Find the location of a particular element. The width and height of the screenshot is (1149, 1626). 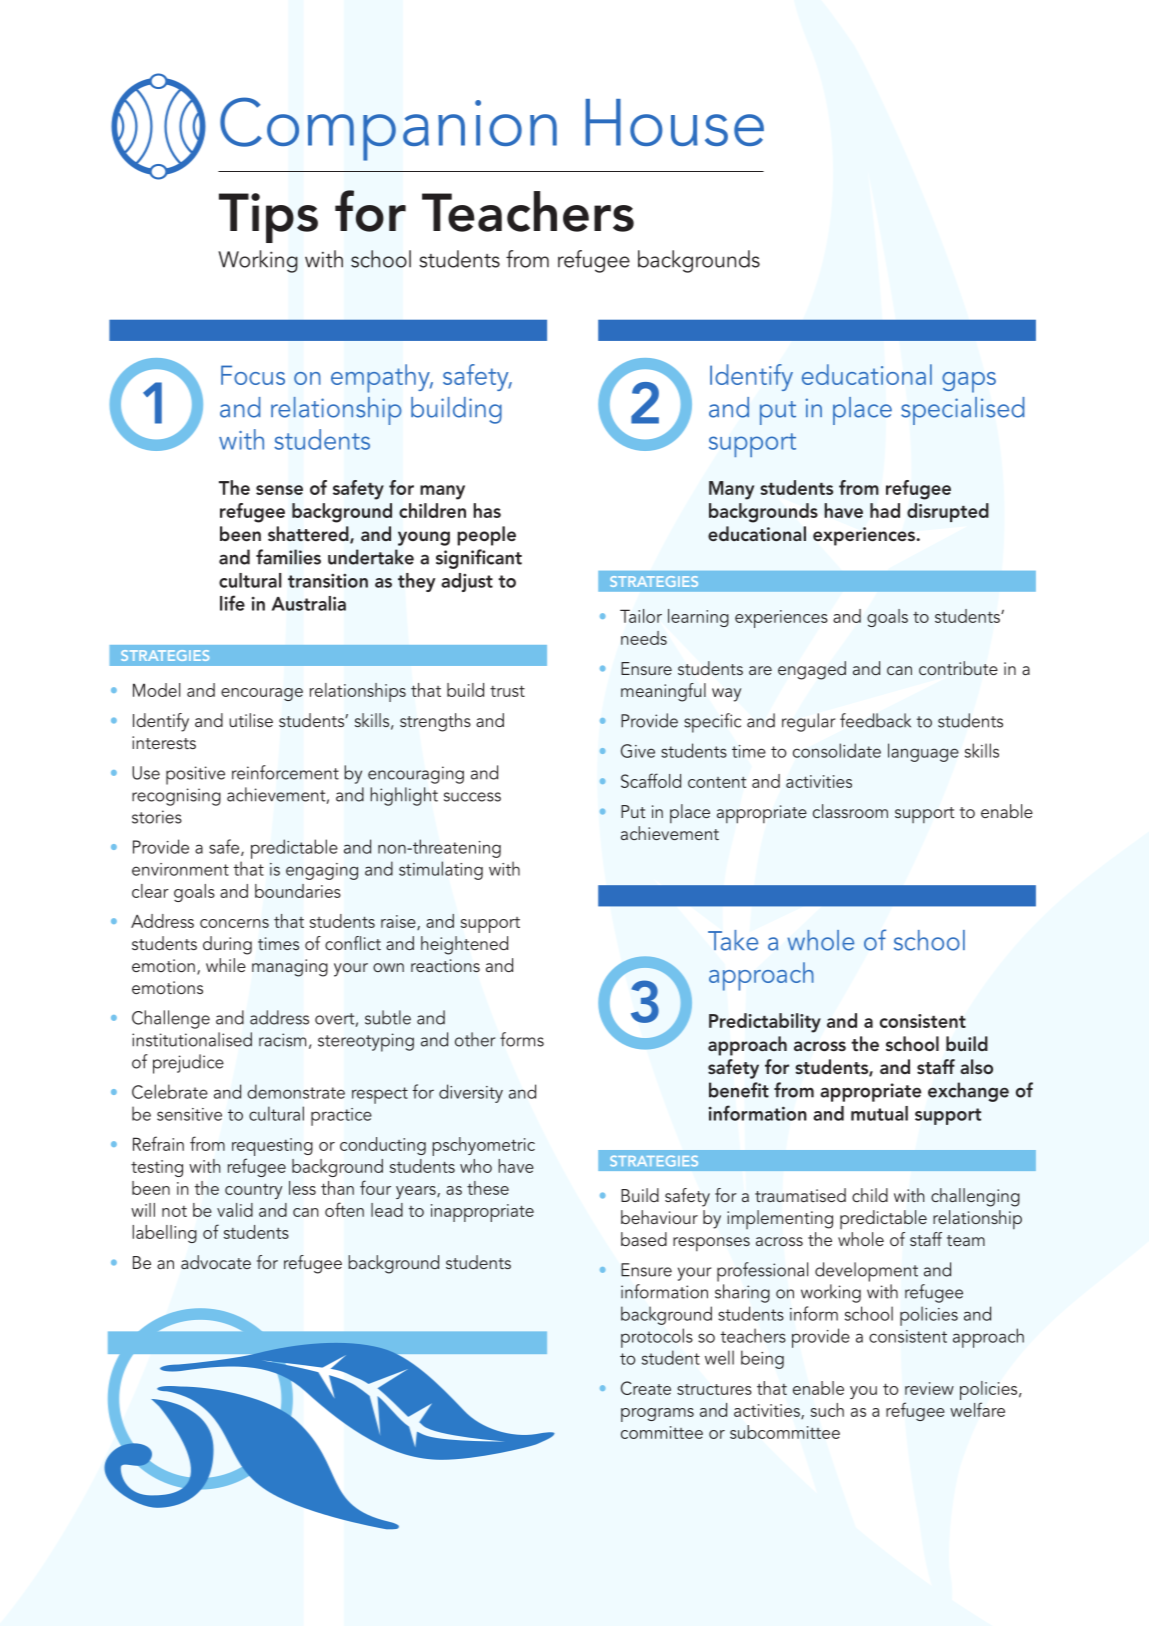

Tips is located at coordinates (268, 218).
